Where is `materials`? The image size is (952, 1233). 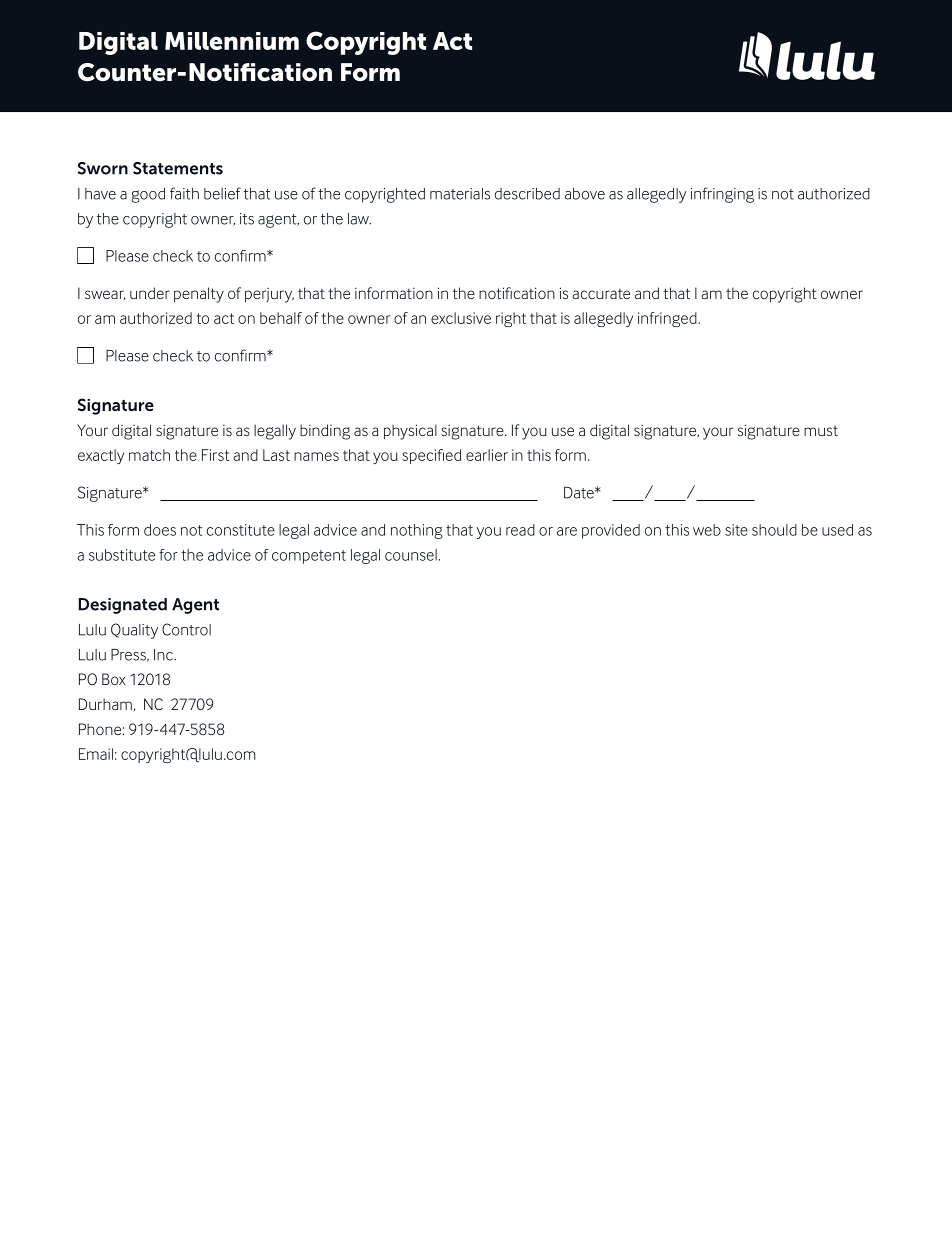
materials is located at coordinates (460, 194).
